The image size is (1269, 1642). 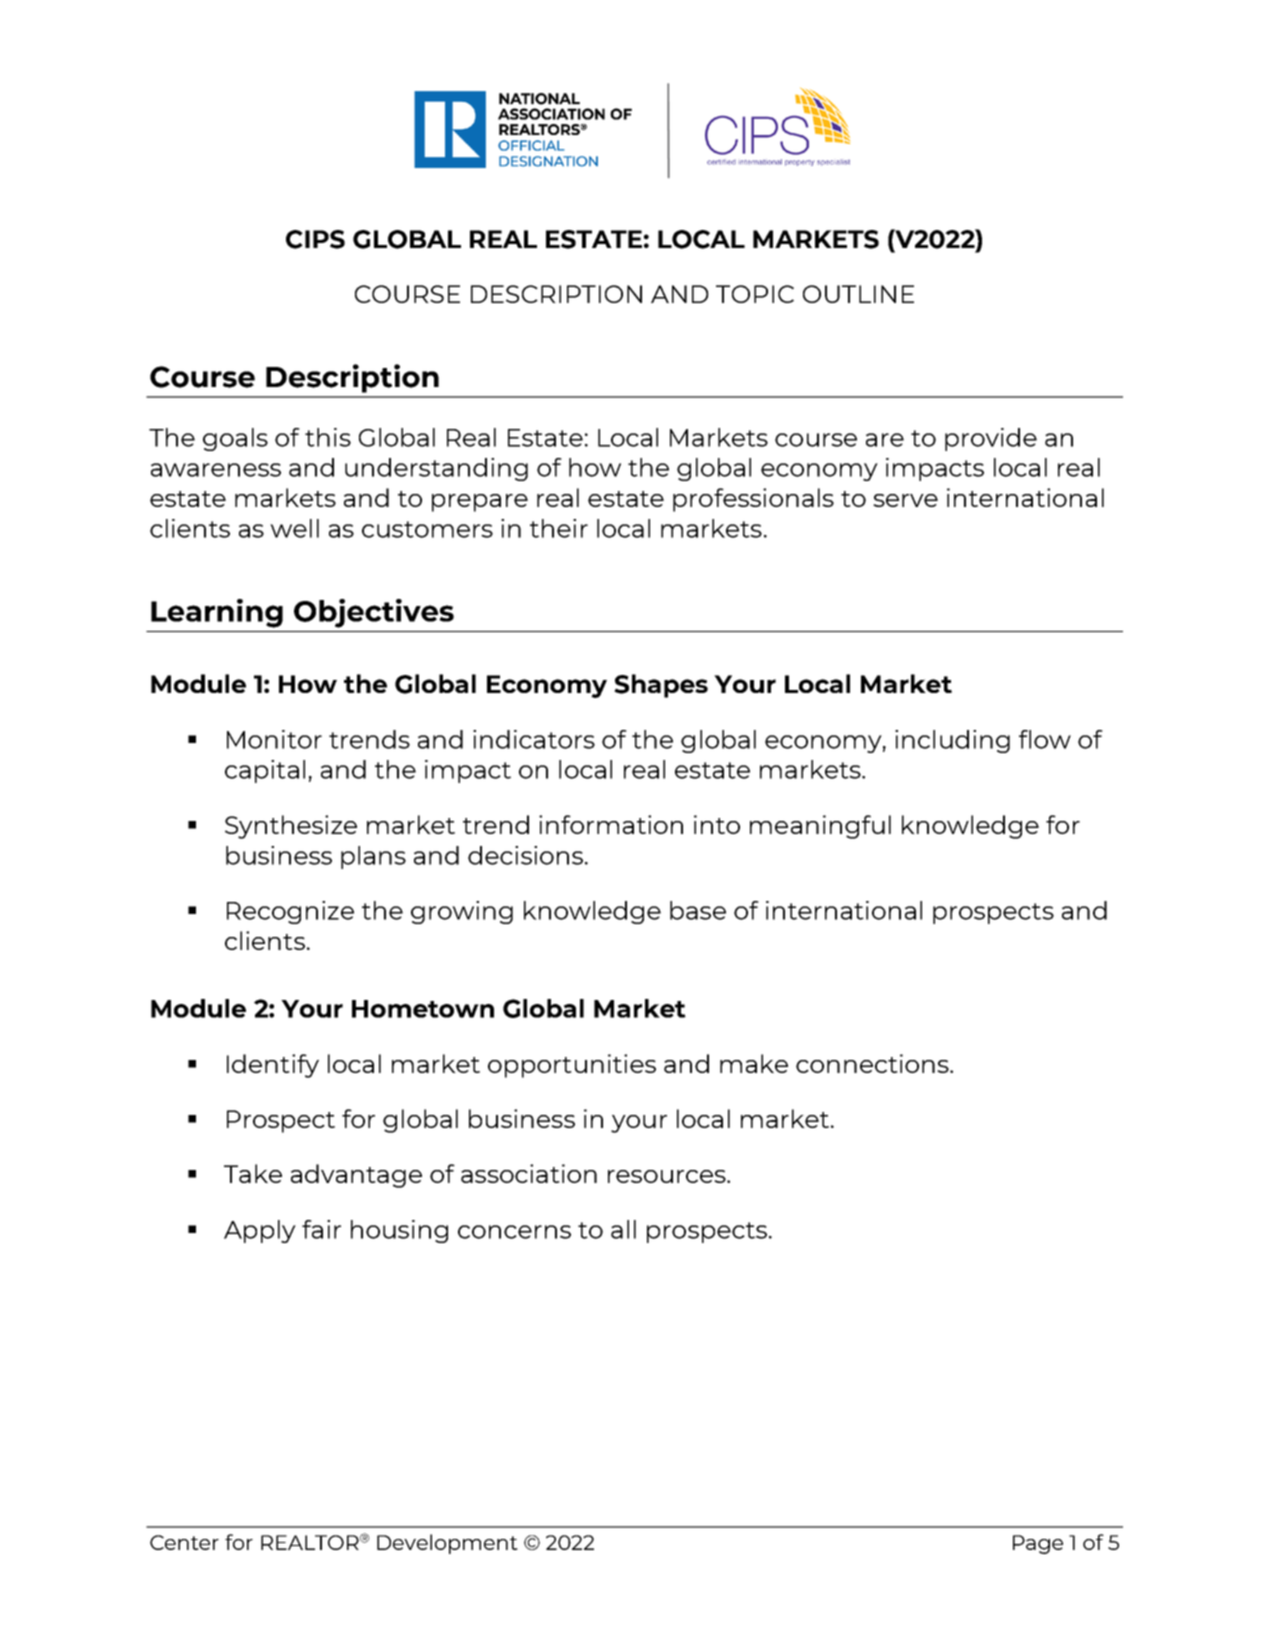 What do you see at coordinates (952, 741) in the document?
I see `including` at bounding box center [952, 741].
